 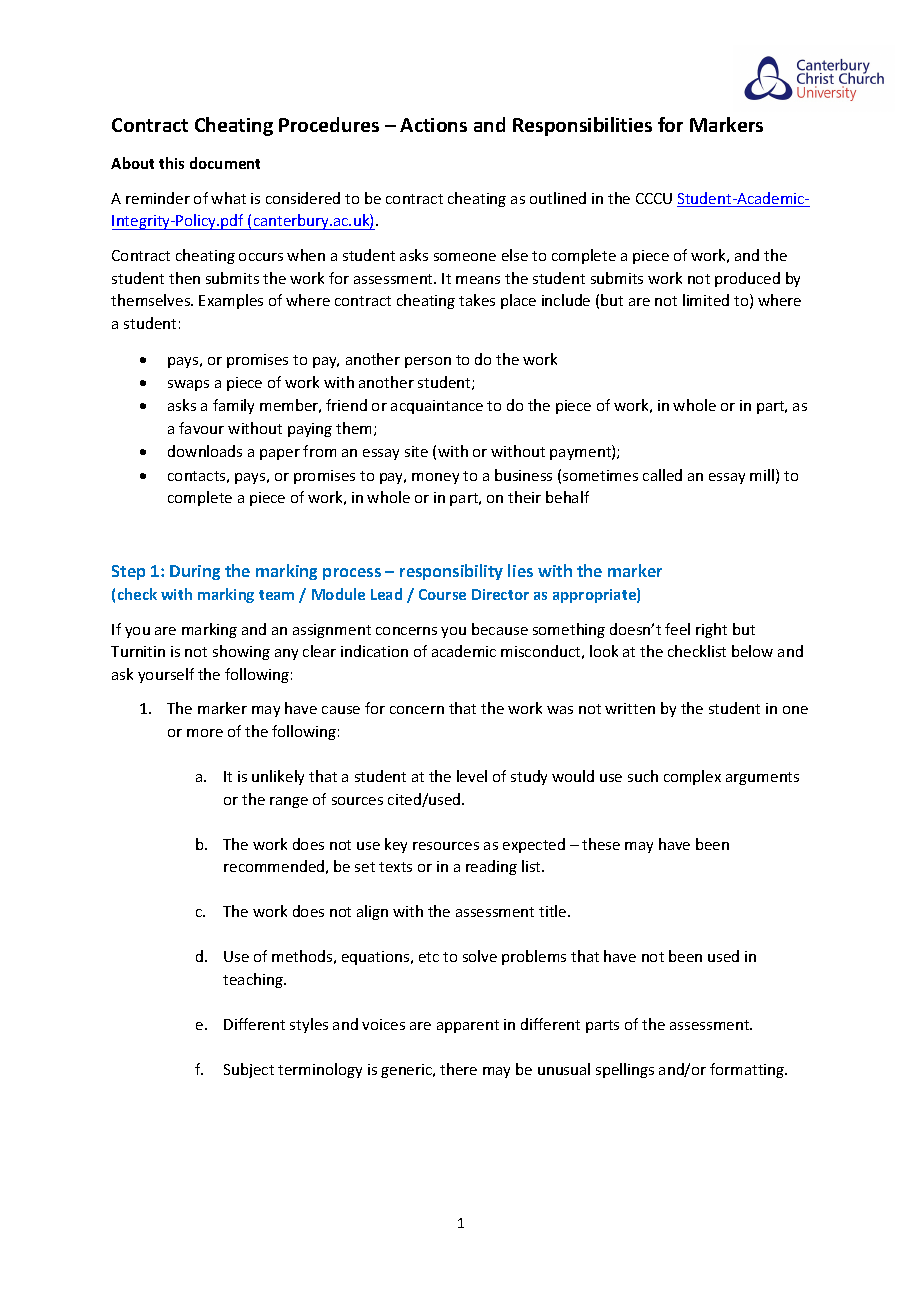 What do you see at coordinates (582, 126) in the document?
I see `Responsibilities` at bounding box center [582, 126].
